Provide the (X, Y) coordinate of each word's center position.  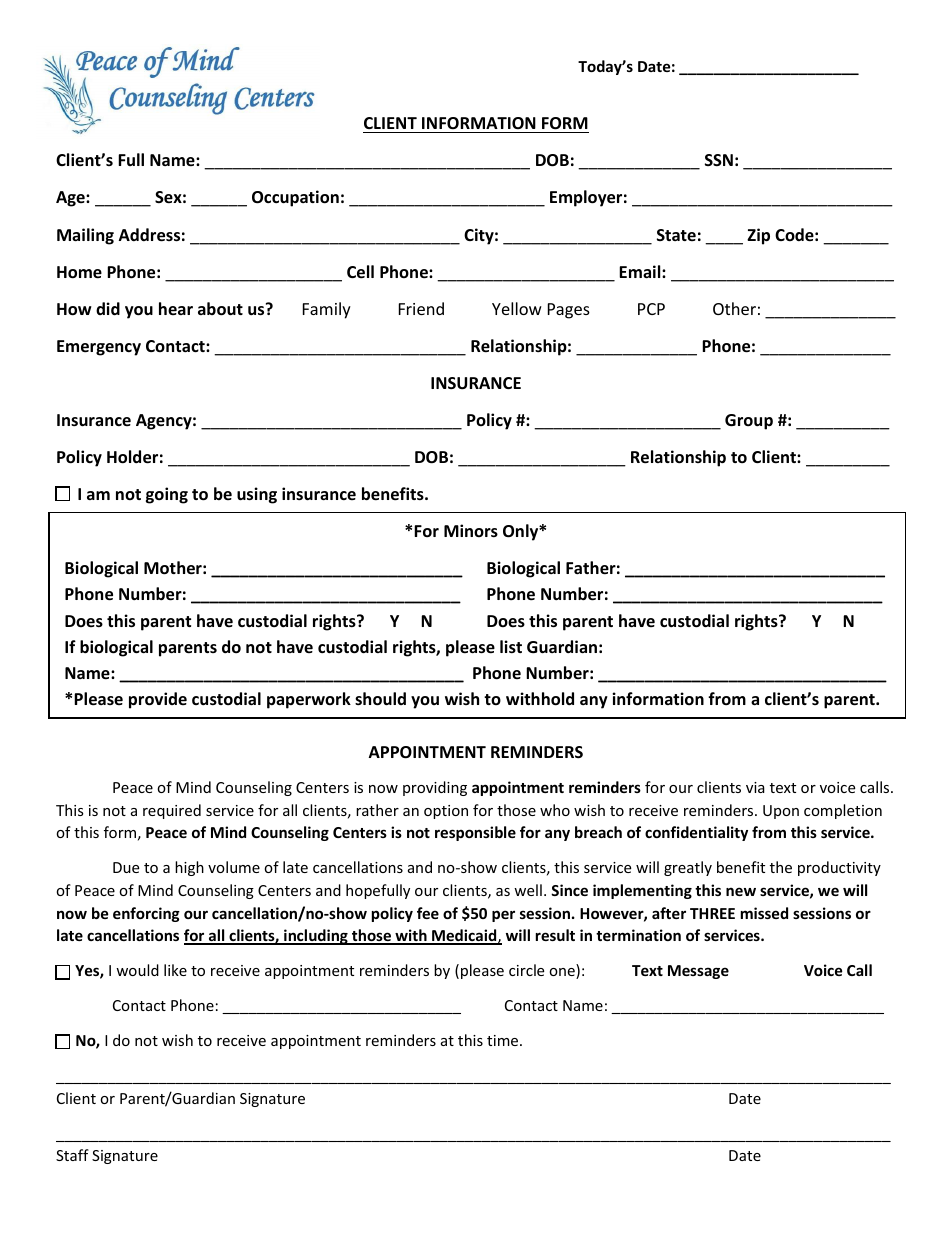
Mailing (85, 236)
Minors (471, 531)
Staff (72, 1155)
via (755, 787)
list (511, 647)
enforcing (146, 914)
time (504, 1040)
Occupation (295, 198)
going (167, 495)
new (741, 891)
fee (428, 913)
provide (158, 700)
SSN (719, 160)
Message (698, 972)
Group (749, 422)
